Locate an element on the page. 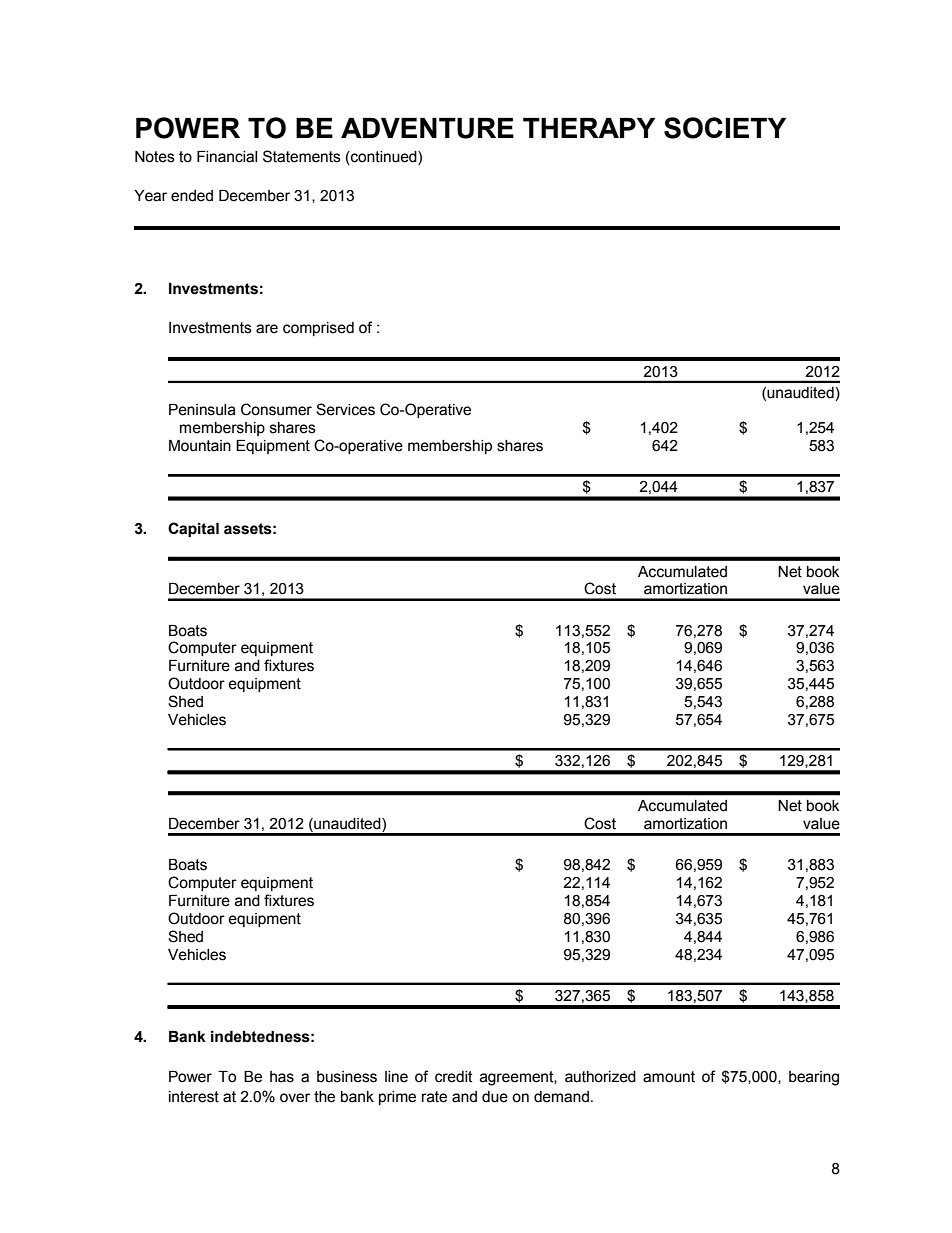 The image size is (952, 1233). amount is located at coordinates (669, 1077).
